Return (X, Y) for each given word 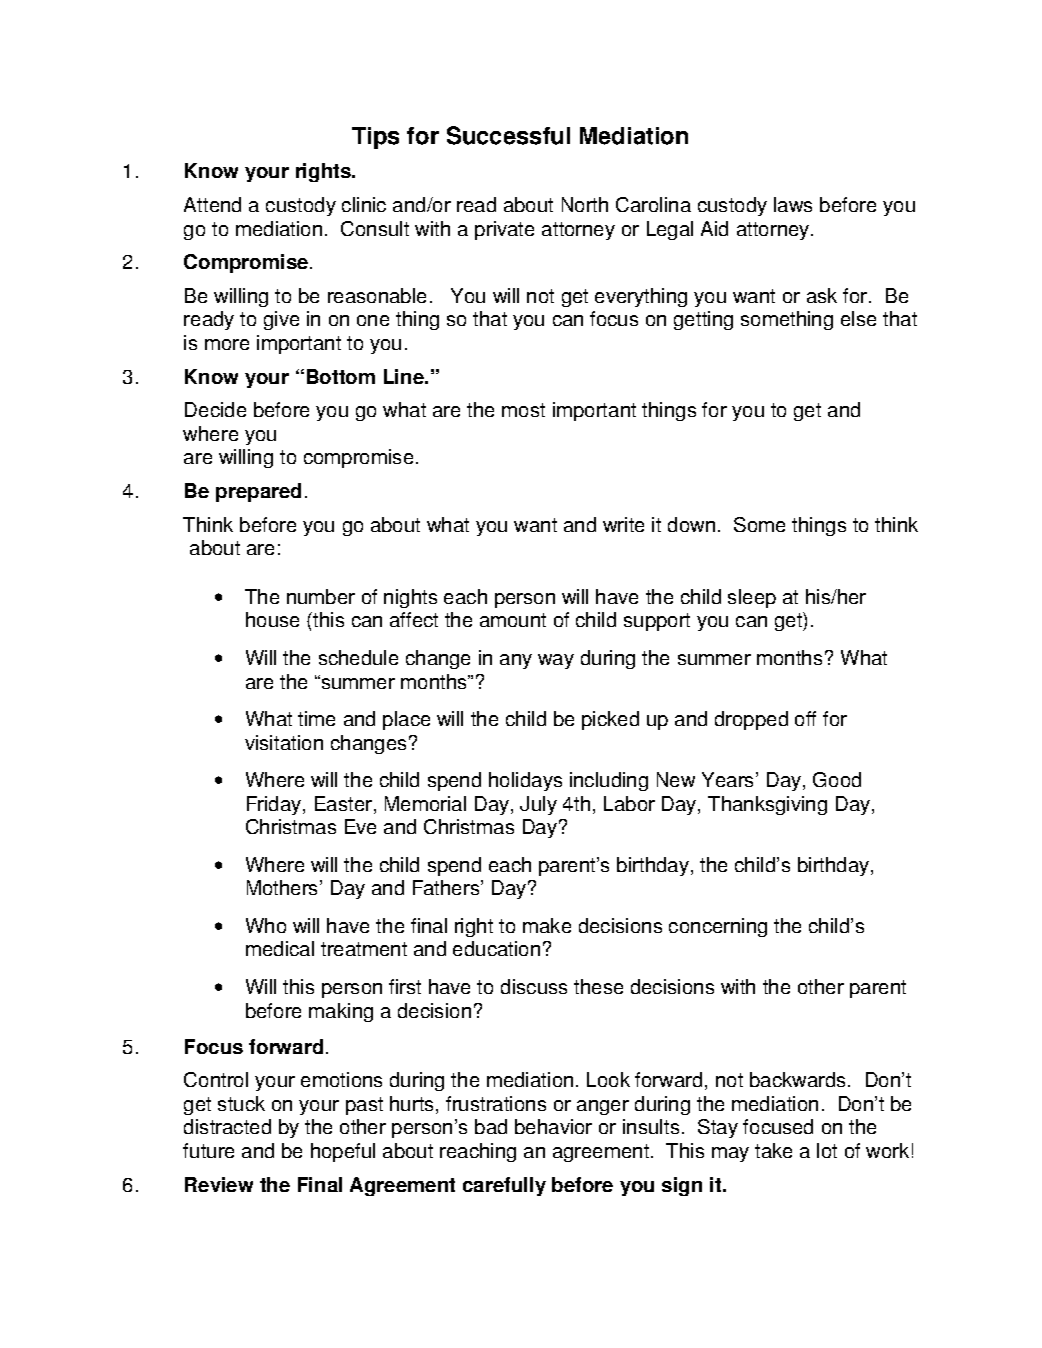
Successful (508, 135)
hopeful (343, 1152)
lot (827, 1150)
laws (793, 204)
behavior (553, 1126)
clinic (364, 204)
